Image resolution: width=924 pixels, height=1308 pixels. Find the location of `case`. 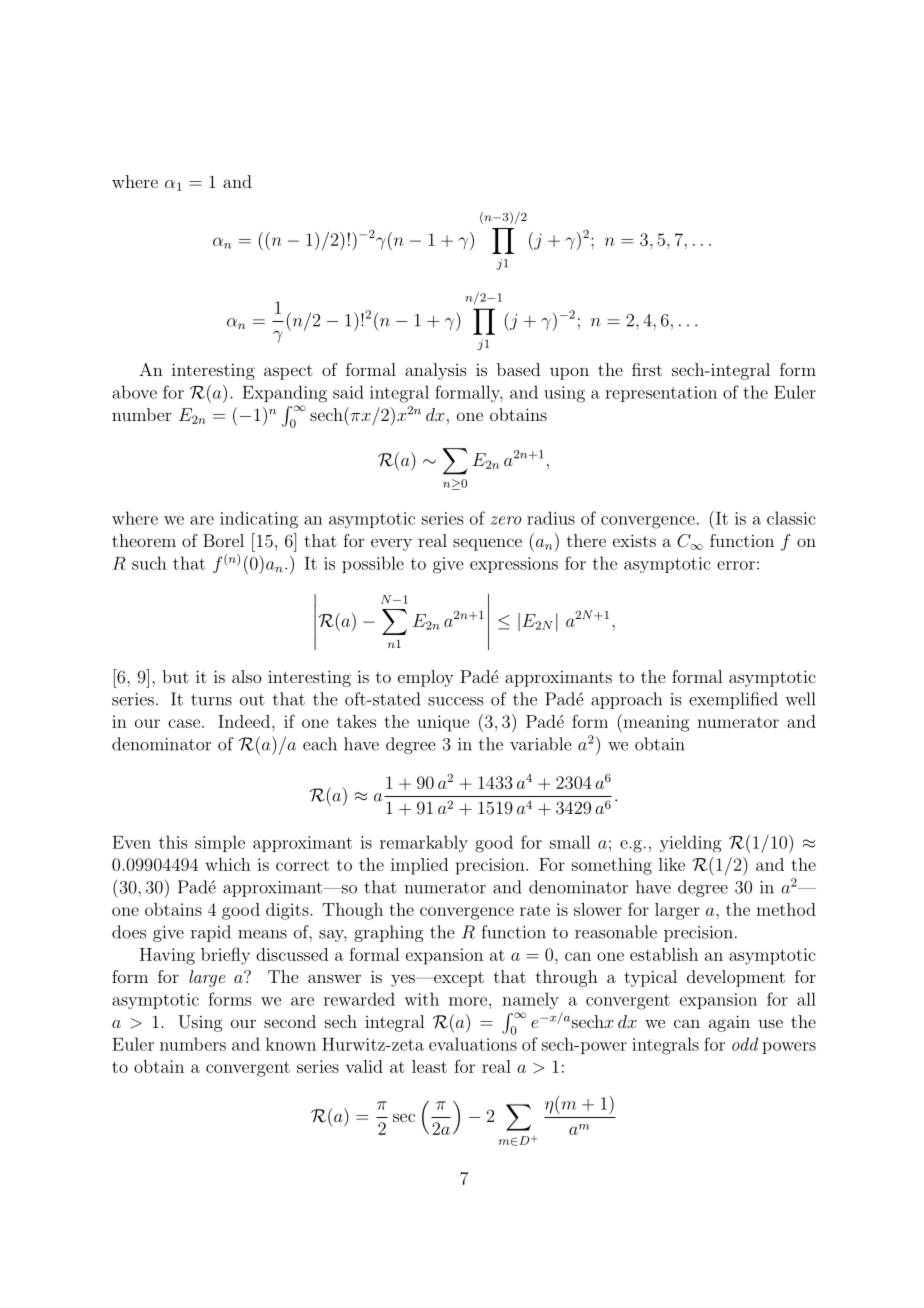

case is located at coordinates (184, 723).
